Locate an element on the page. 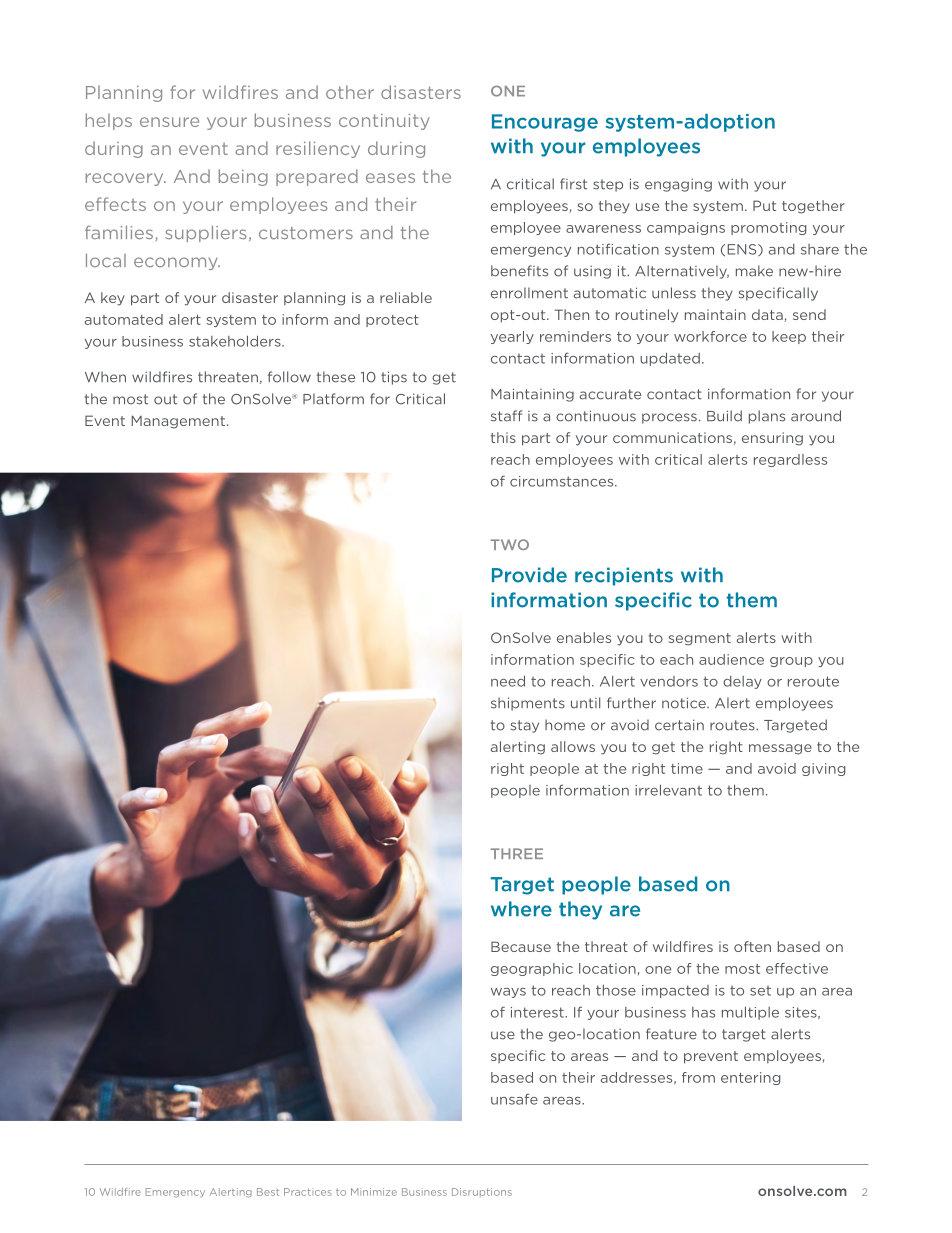 The height and width of the document is (1233, 952). Management is located at coordinates (178, 422).
